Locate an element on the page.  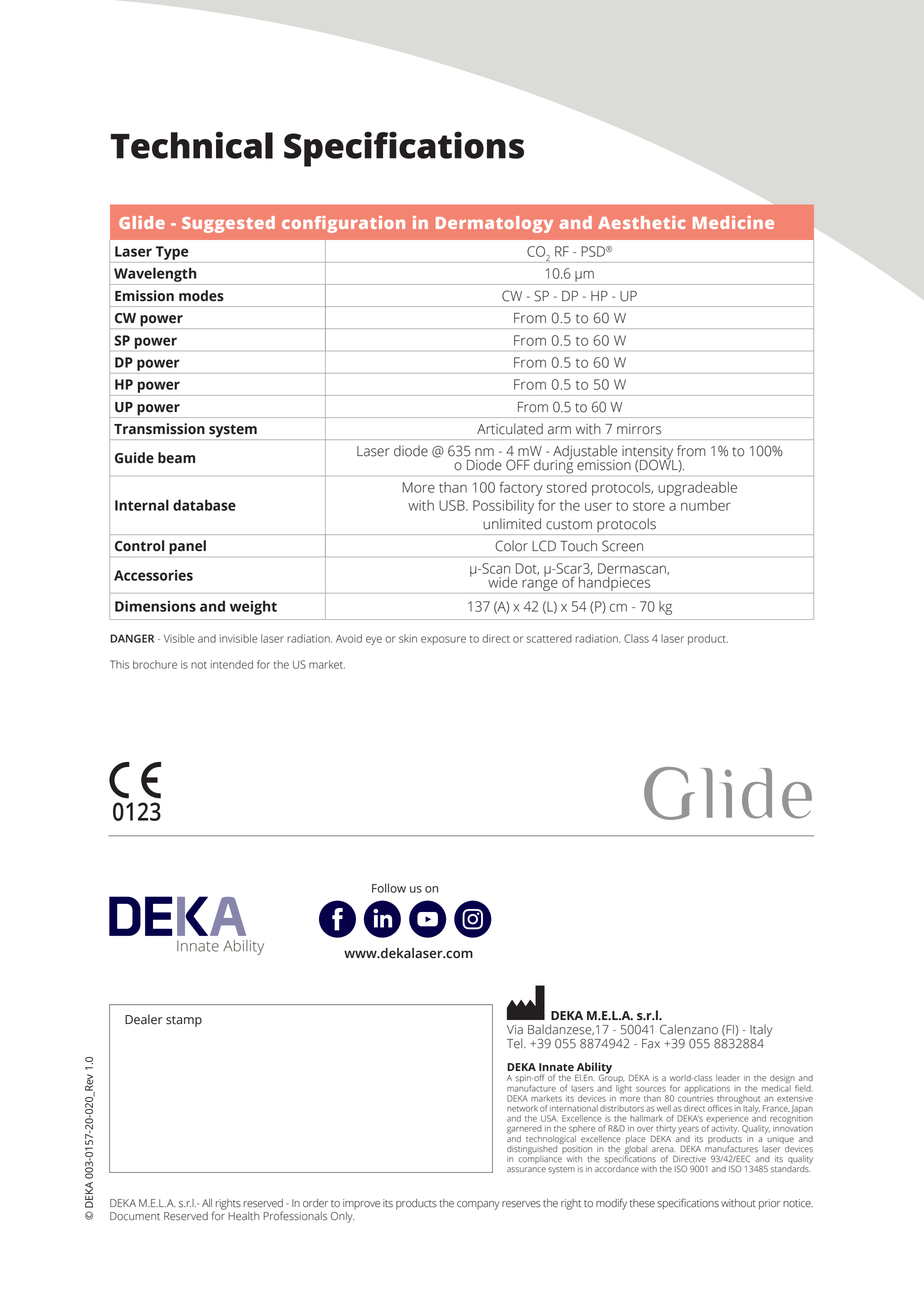
Medicine is located at coordinates (733, 222).
